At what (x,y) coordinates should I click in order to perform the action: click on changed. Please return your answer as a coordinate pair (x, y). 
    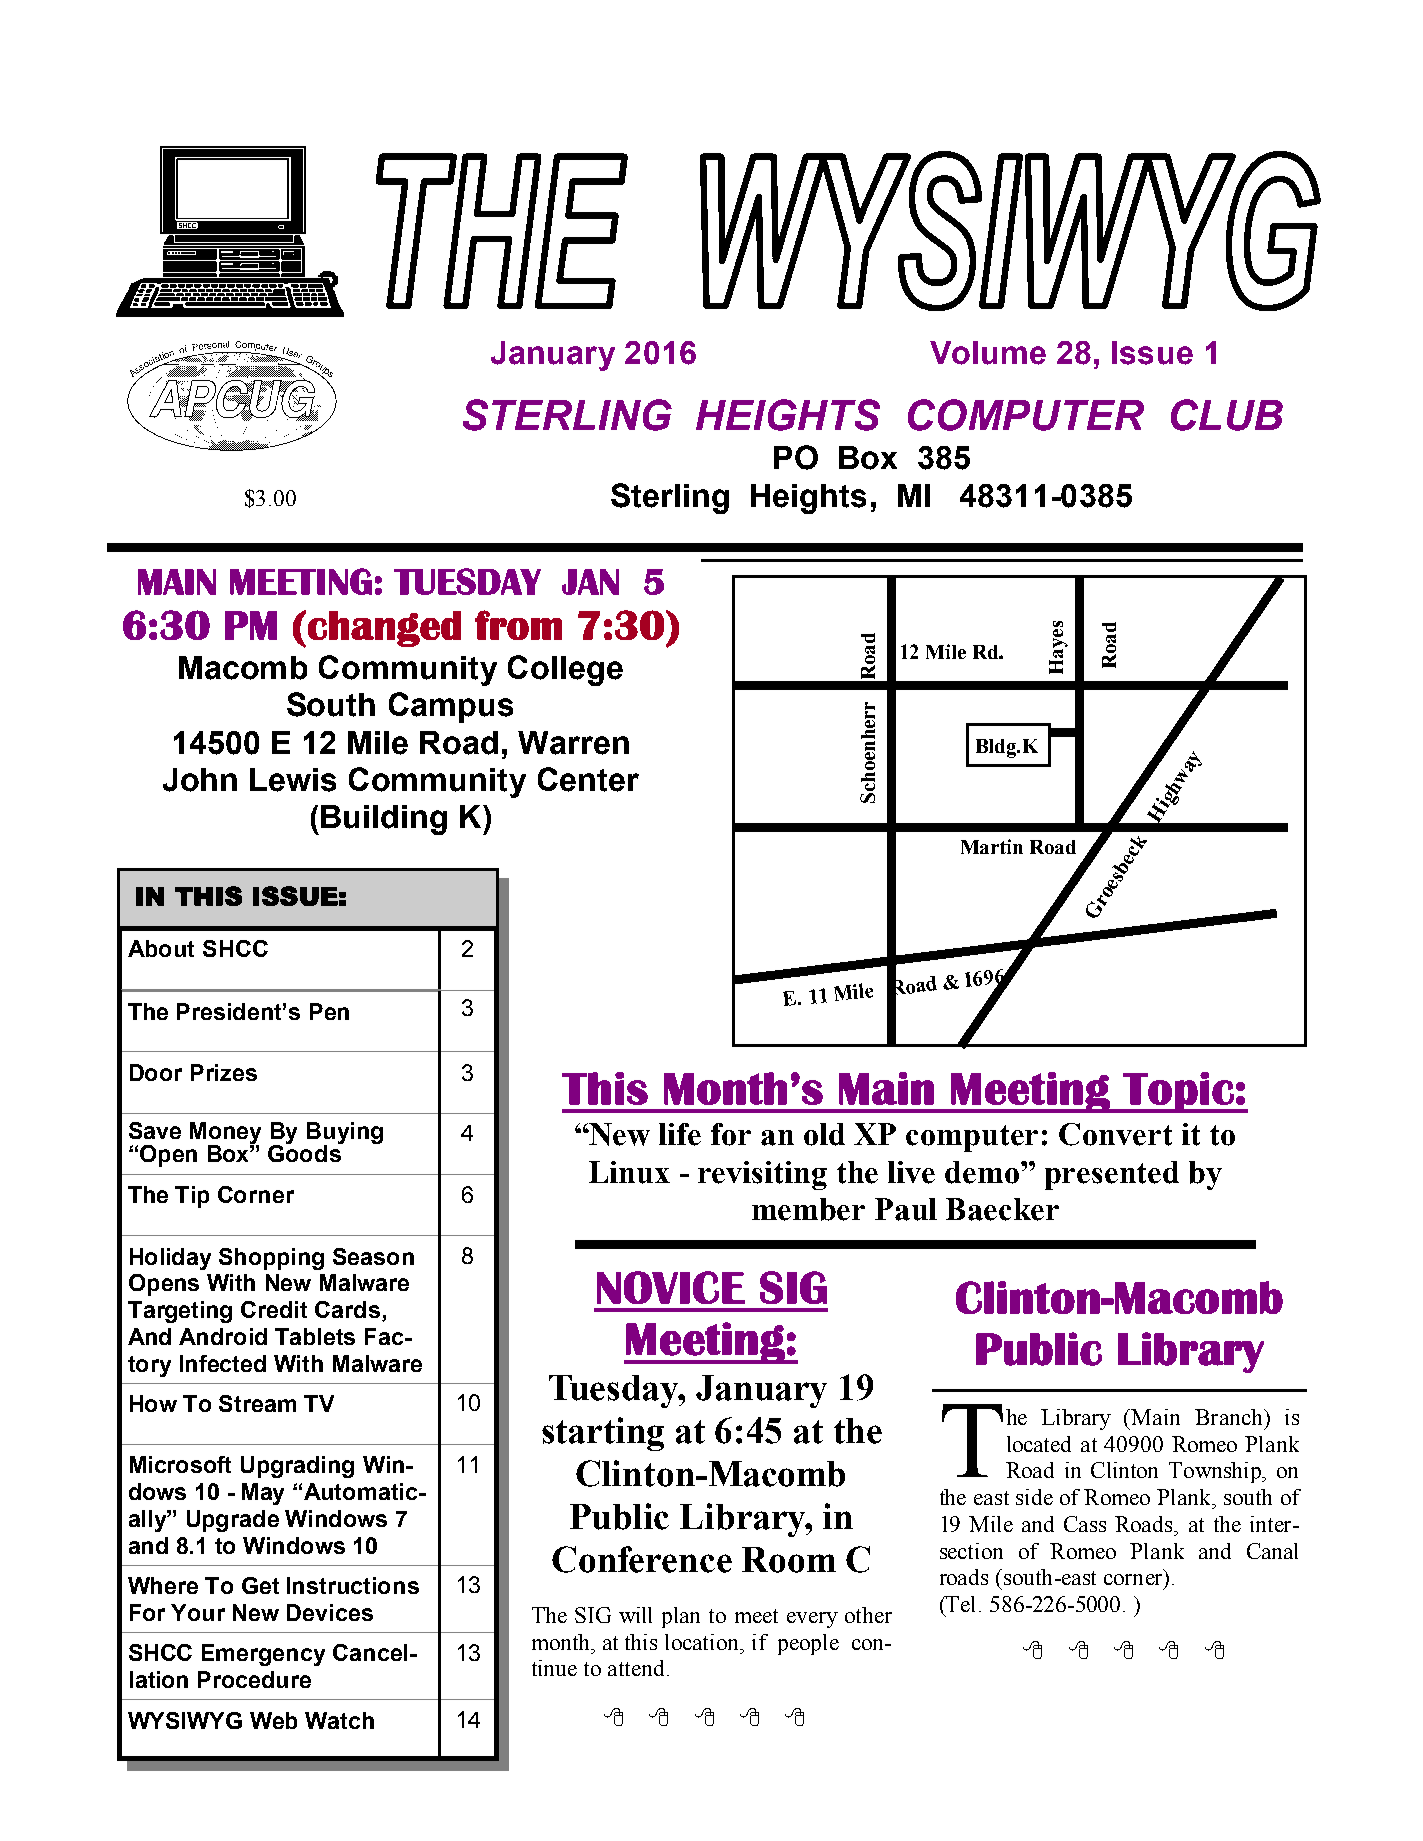
    Looking at the image, I should click on (384, 629).
